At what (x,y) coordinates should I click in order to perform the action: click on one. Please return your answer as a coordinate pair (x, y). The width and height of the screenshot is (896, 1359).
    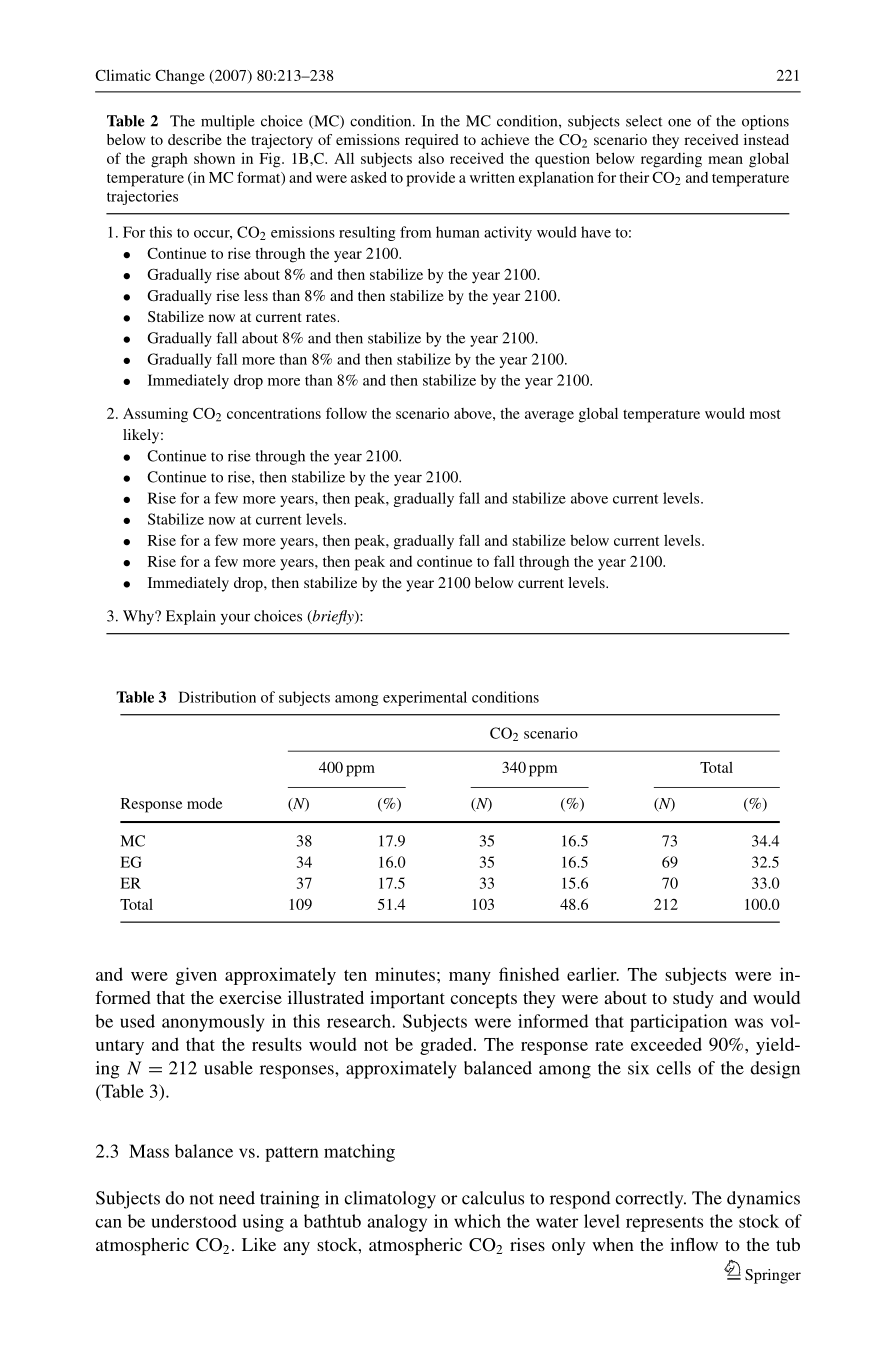
    Looking at the image, I should click on (679, 123).
